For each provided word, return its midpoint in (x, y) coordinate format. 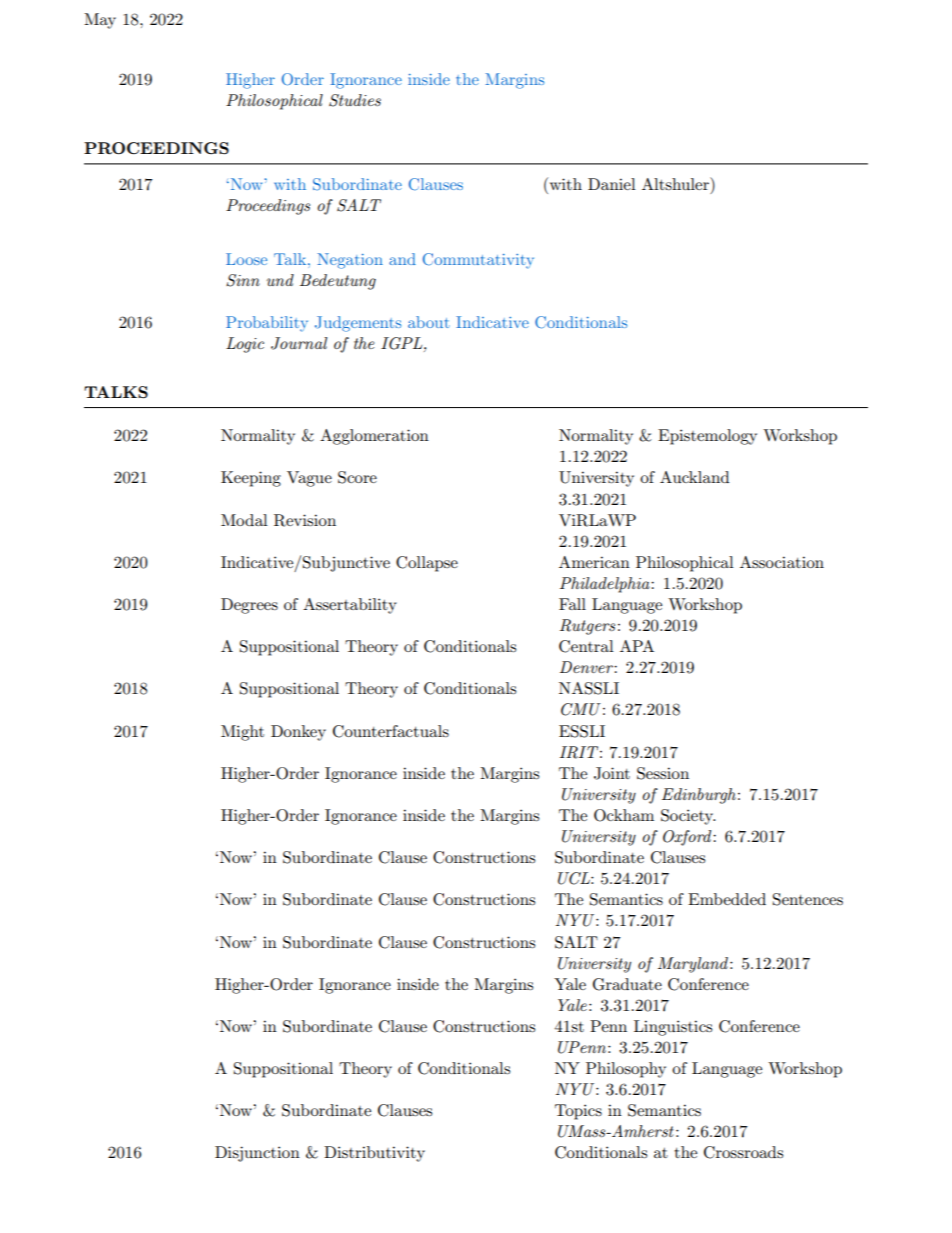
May (100, 21)
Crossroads (743, 1152)
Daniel (612, 184)
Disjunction (257, 1154)
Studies (355, 100)
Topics (578, 1112)
